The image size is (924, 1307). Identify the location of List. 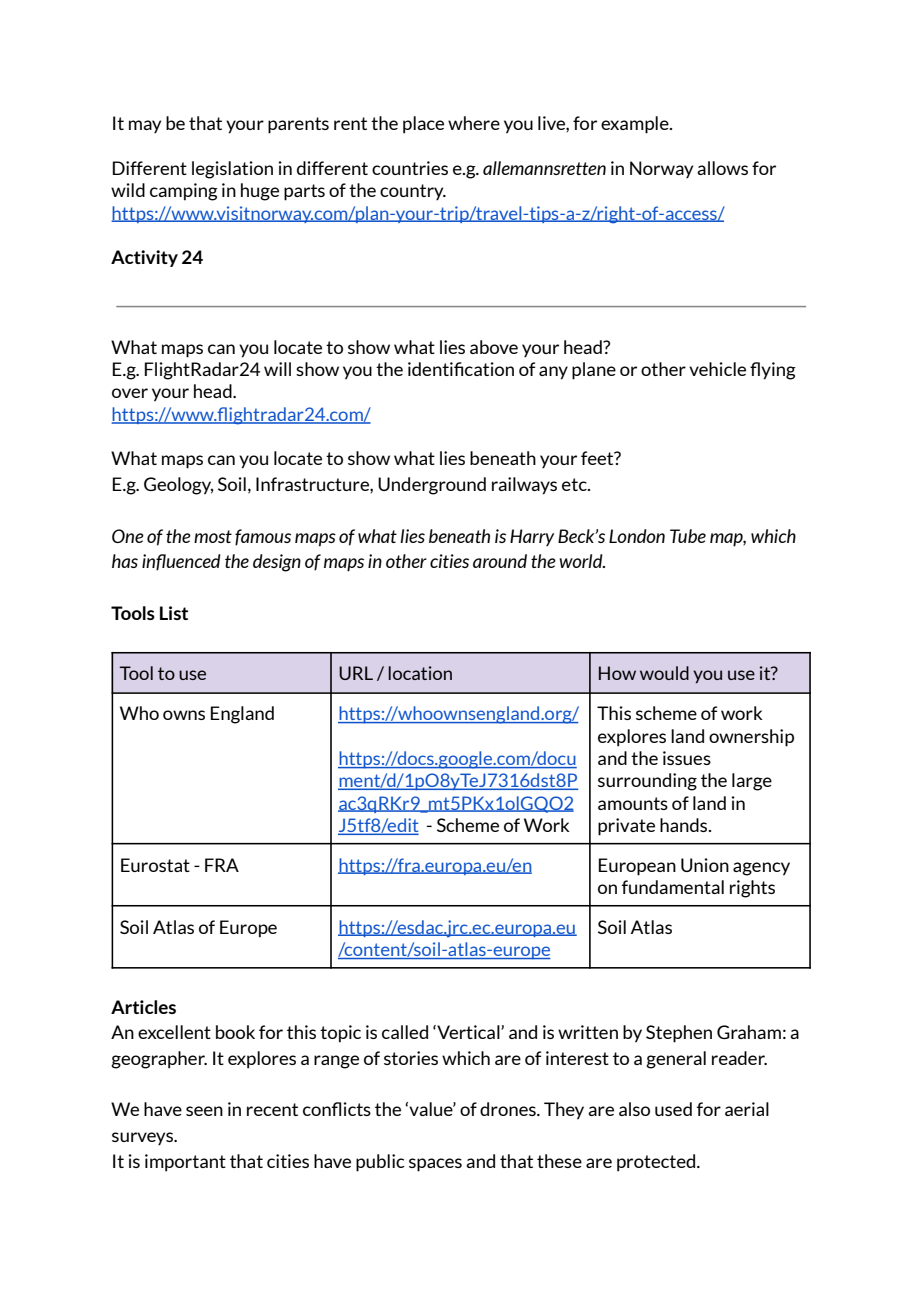
(174, 613).
